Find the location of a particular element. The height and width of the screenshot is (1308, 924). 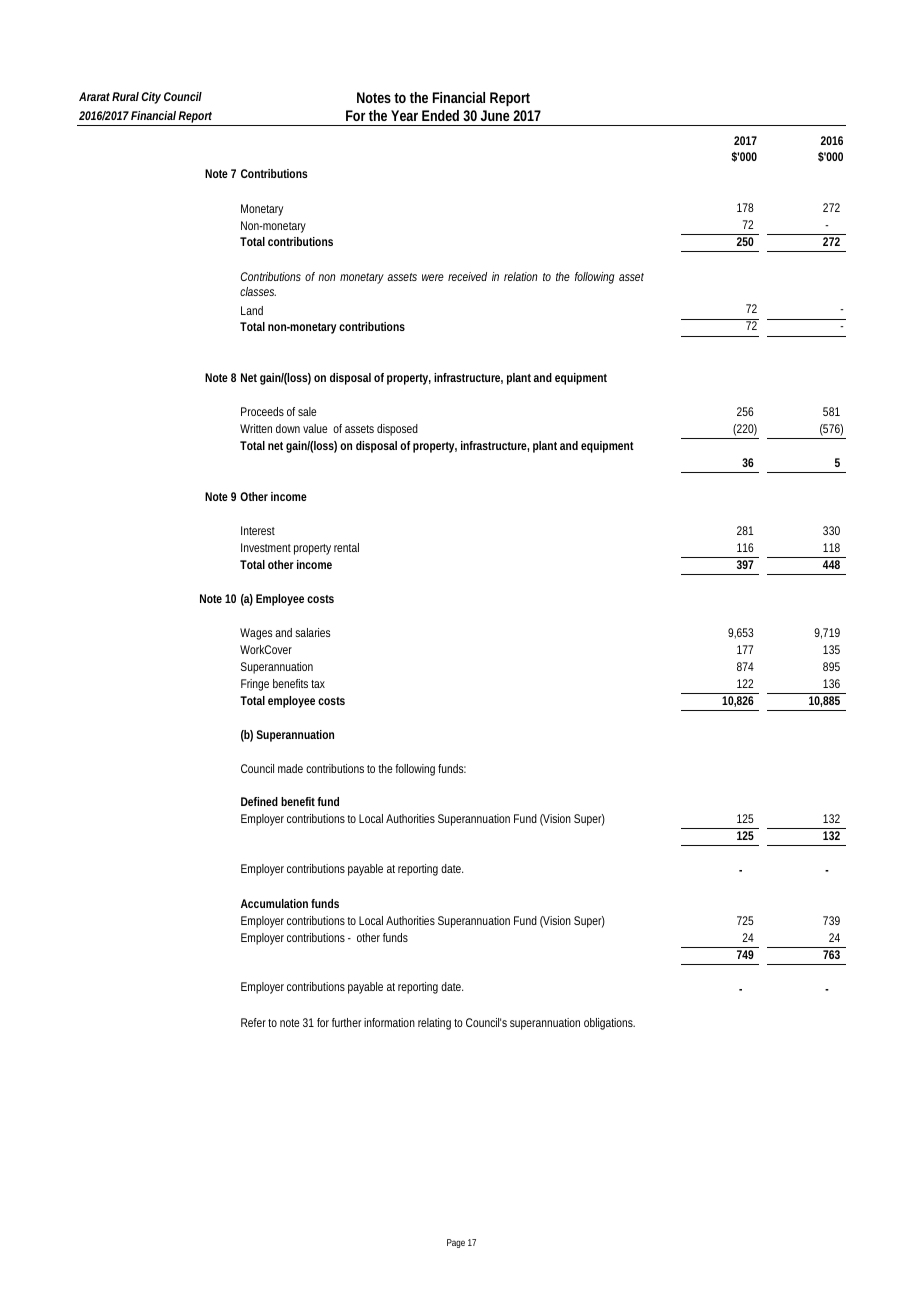

obligations is located at coordinates (609, 1024).
